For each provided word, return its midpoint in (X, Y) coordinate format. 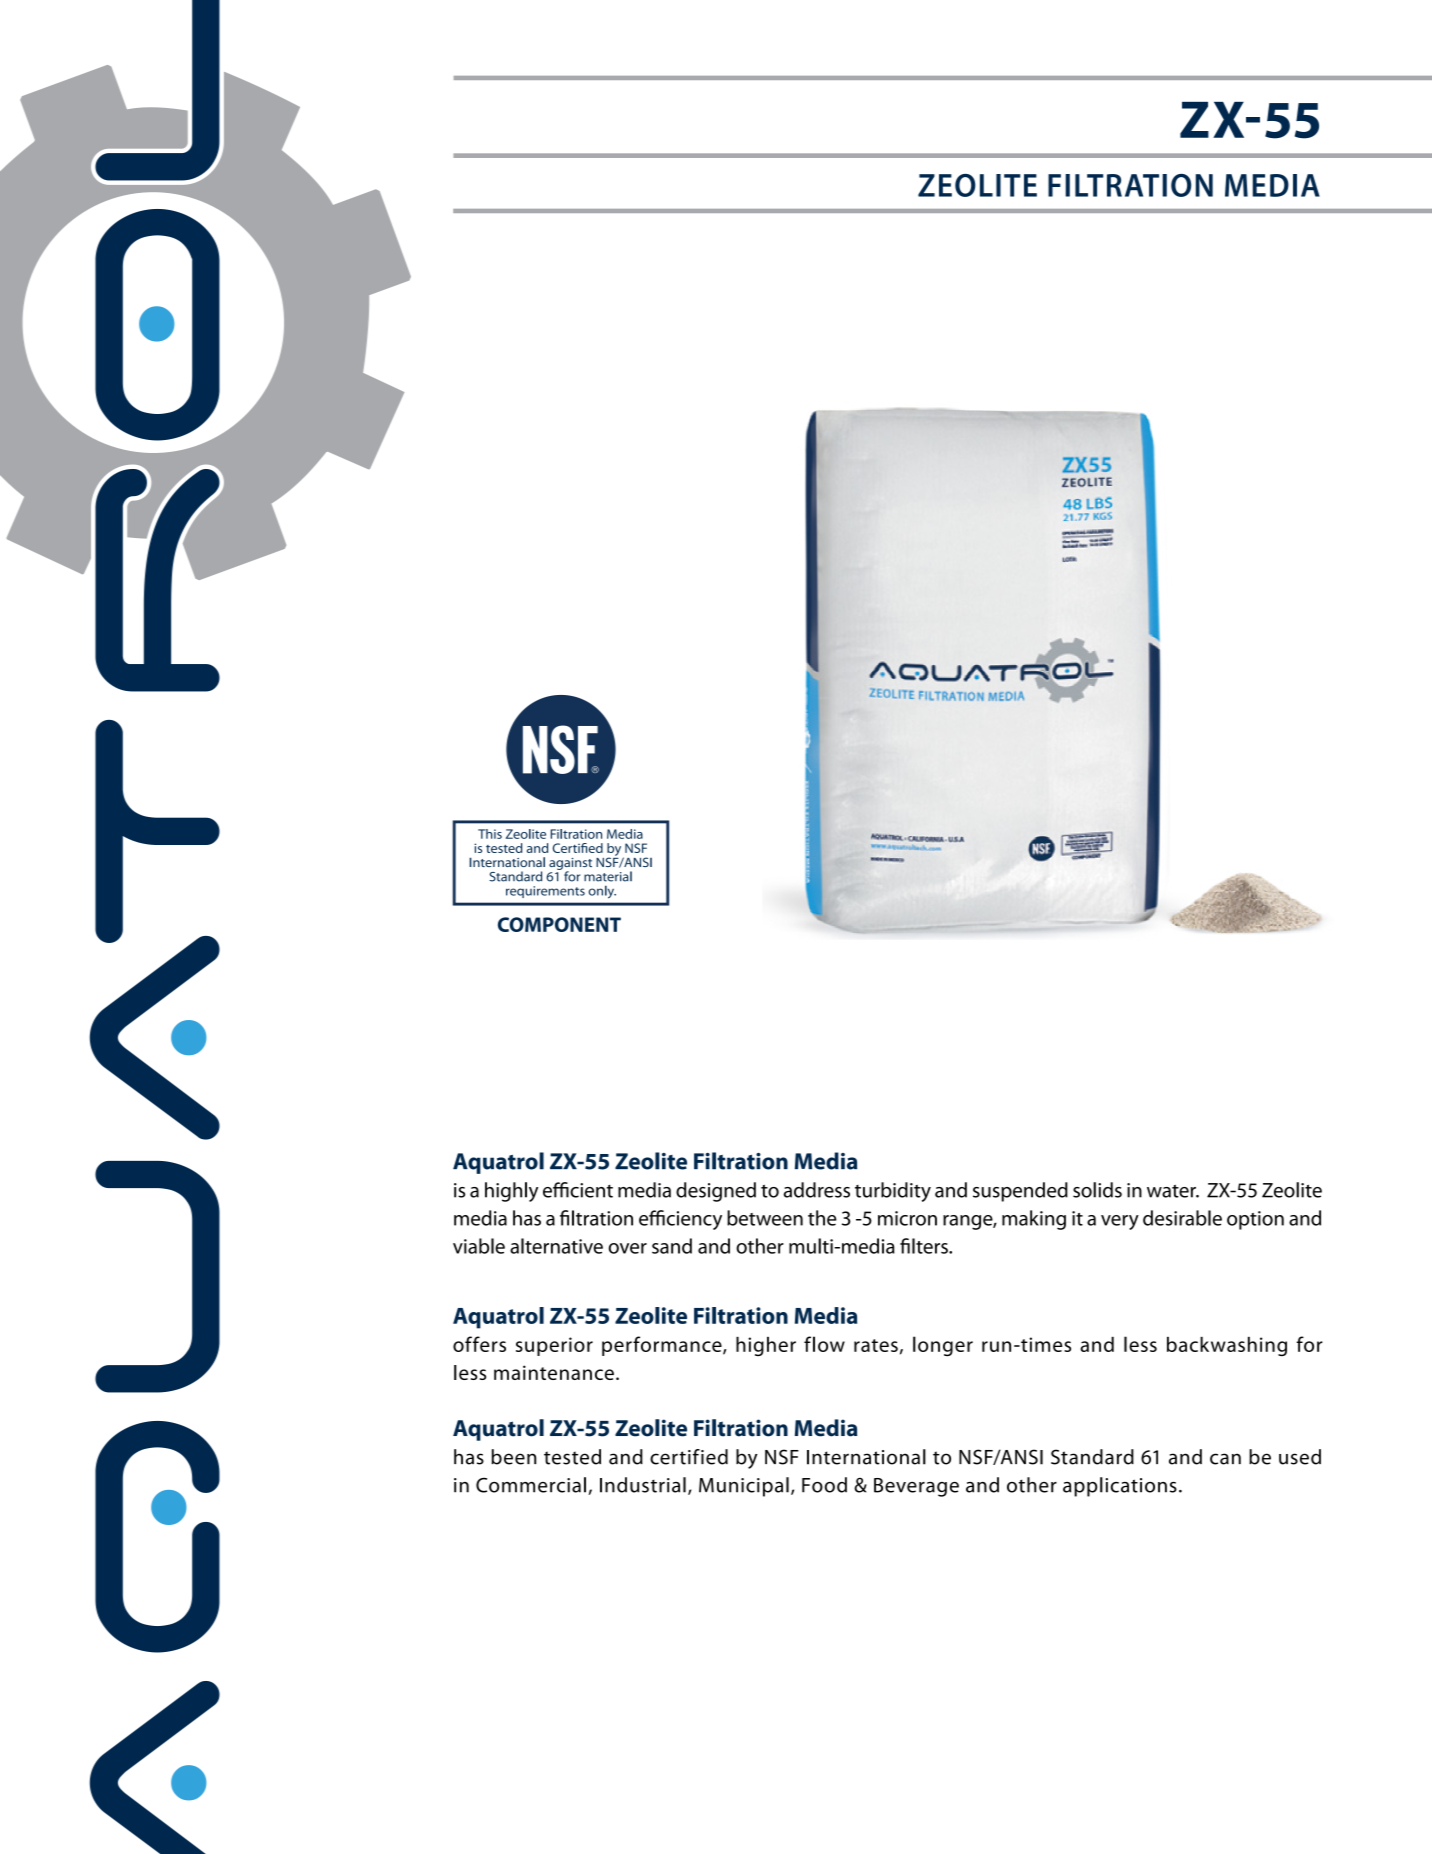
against (570, 865)
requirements (545, 892)
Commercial (531, 1485)
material (608, 876)
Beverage (916, 1487)
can (1225, 1459)
